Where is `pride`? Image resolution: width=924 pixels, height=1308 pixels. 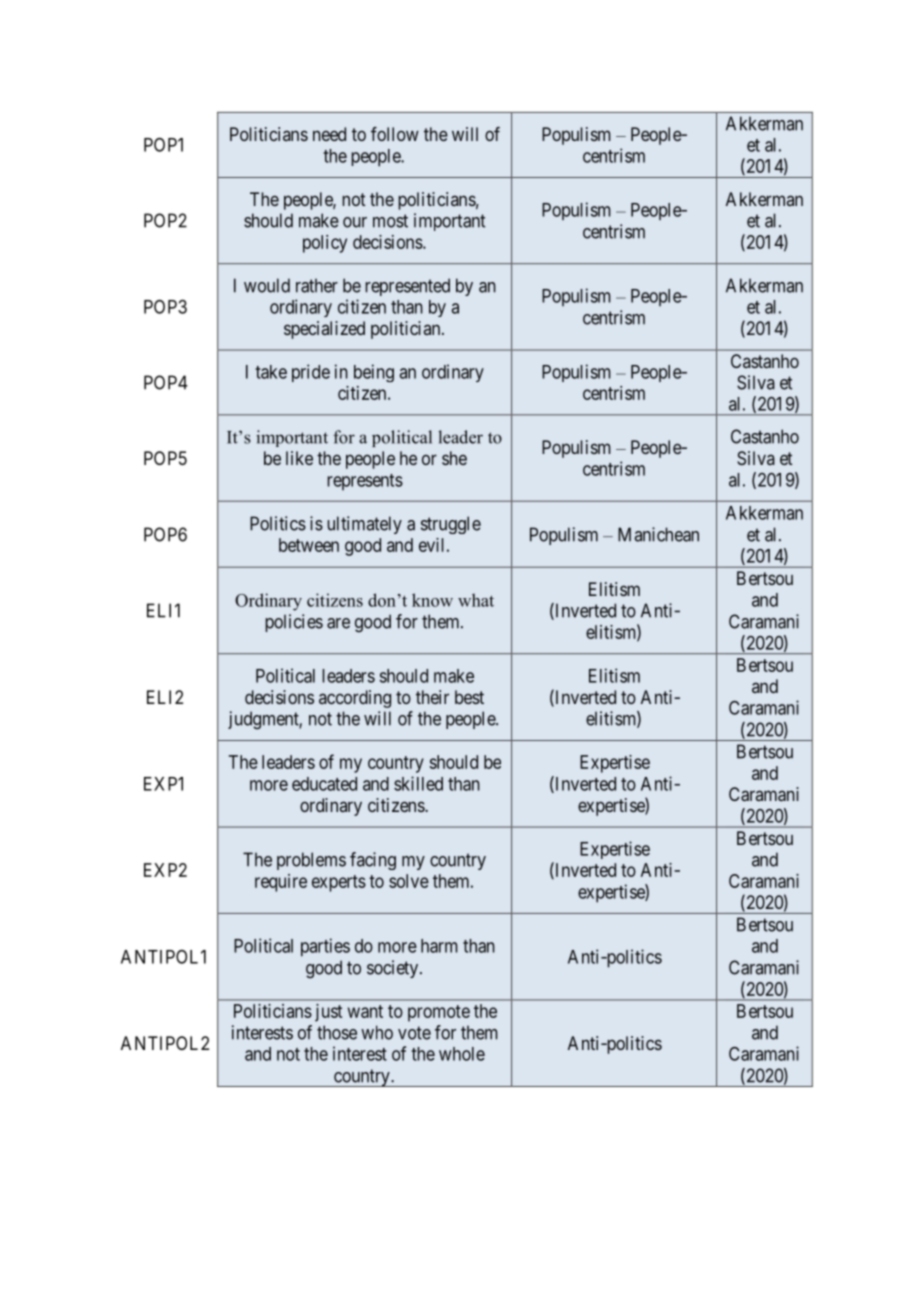
pride is located at coordinates (311, 373).
